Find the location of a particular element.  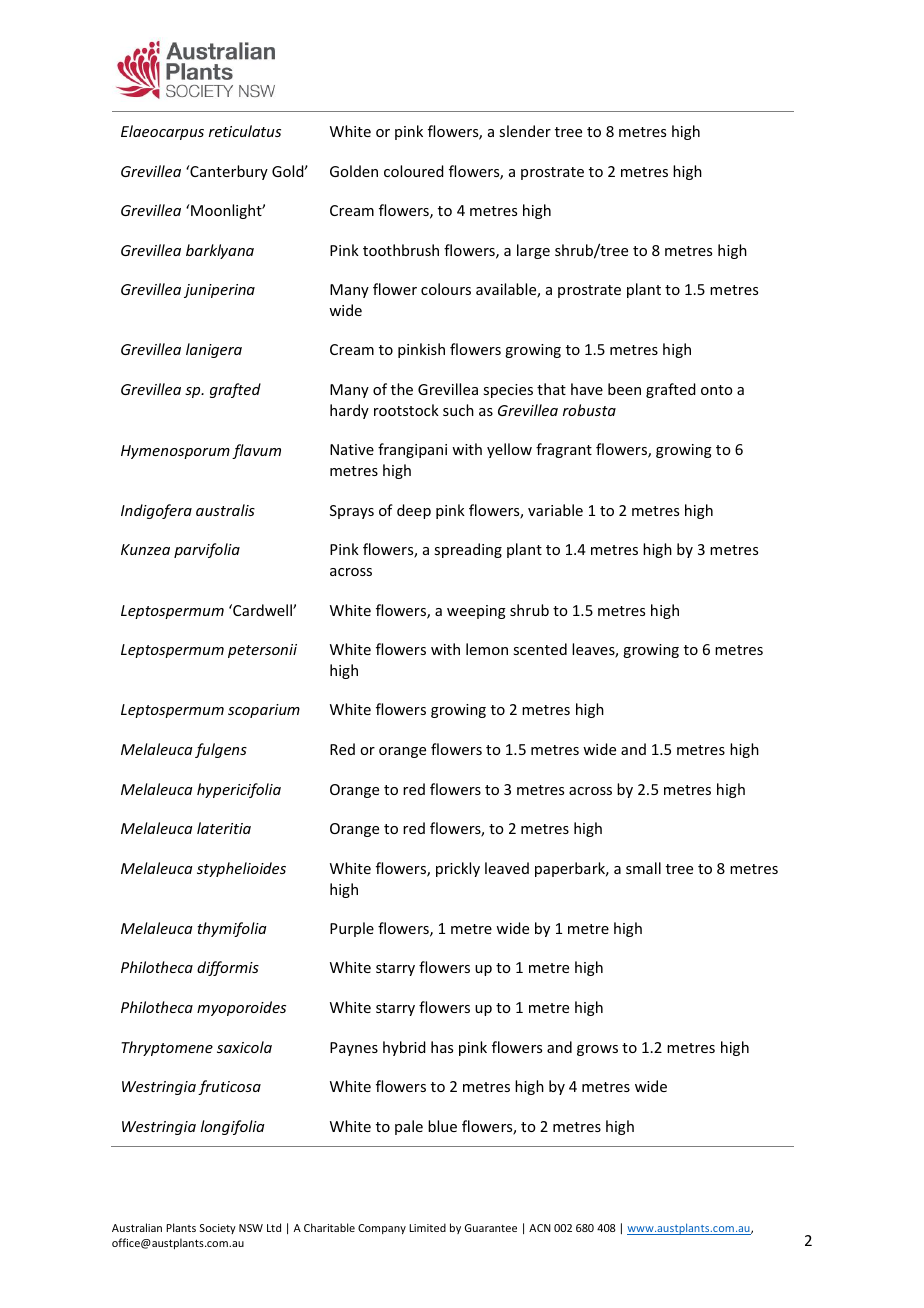

Purple is located at coordinates (352, 929).
